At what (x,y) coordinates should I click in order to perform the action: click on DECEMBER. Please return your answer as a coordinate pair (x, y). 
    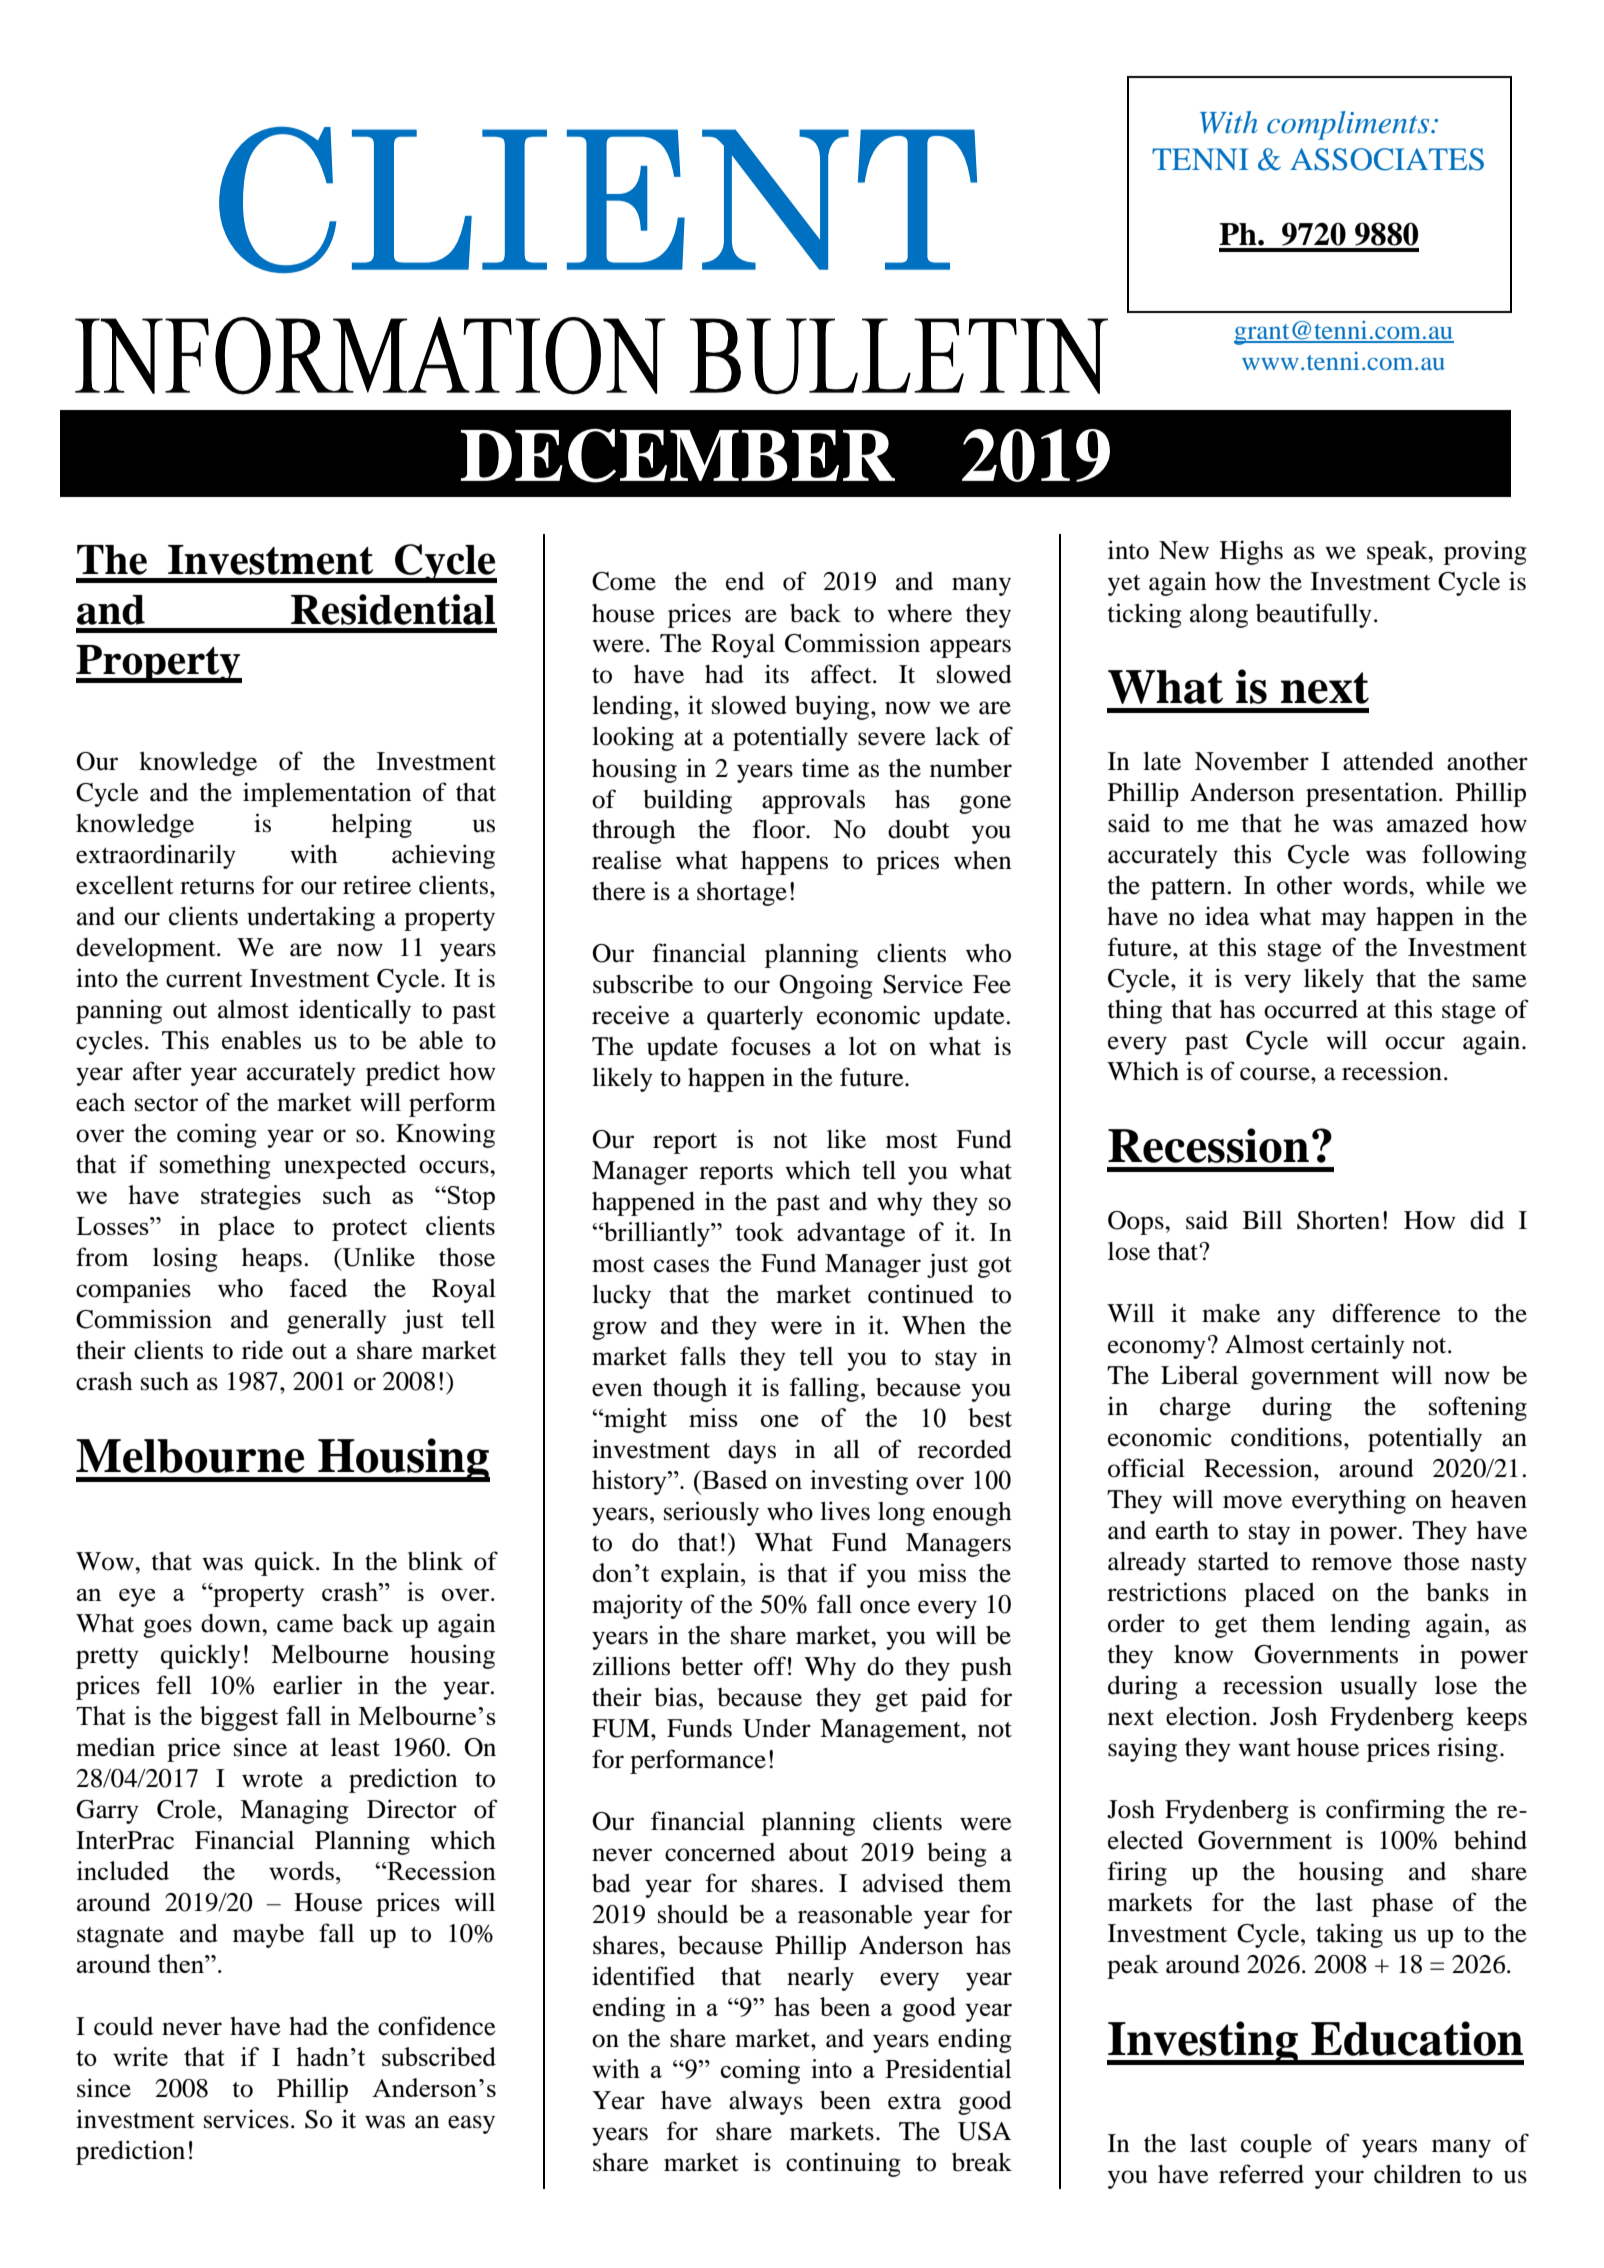
    Looking at the image, I should click on (678, 456).
